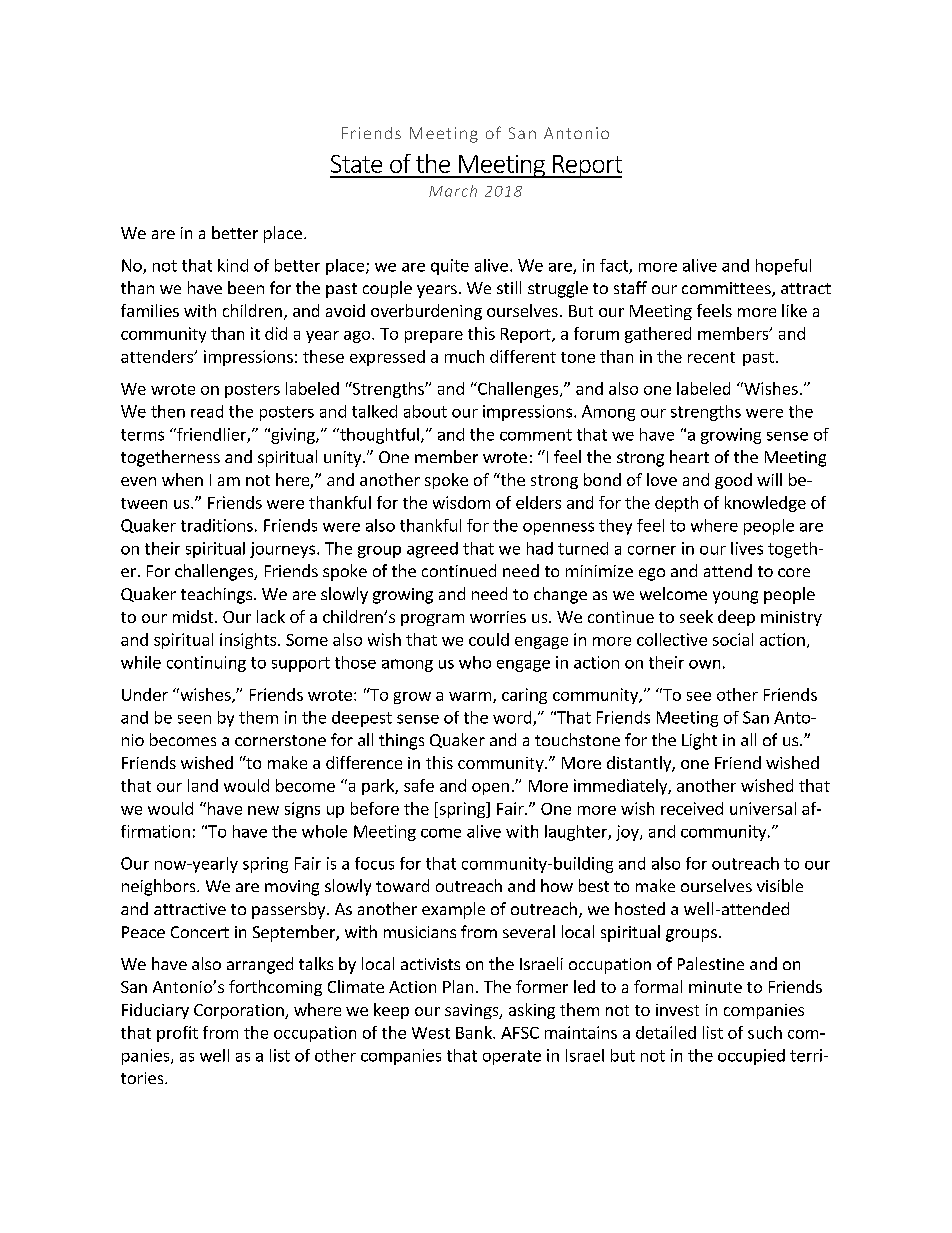  What do you see at coordinates (489, 639) in the screenshot?
I see `could` at bounding box center [489, 639].
